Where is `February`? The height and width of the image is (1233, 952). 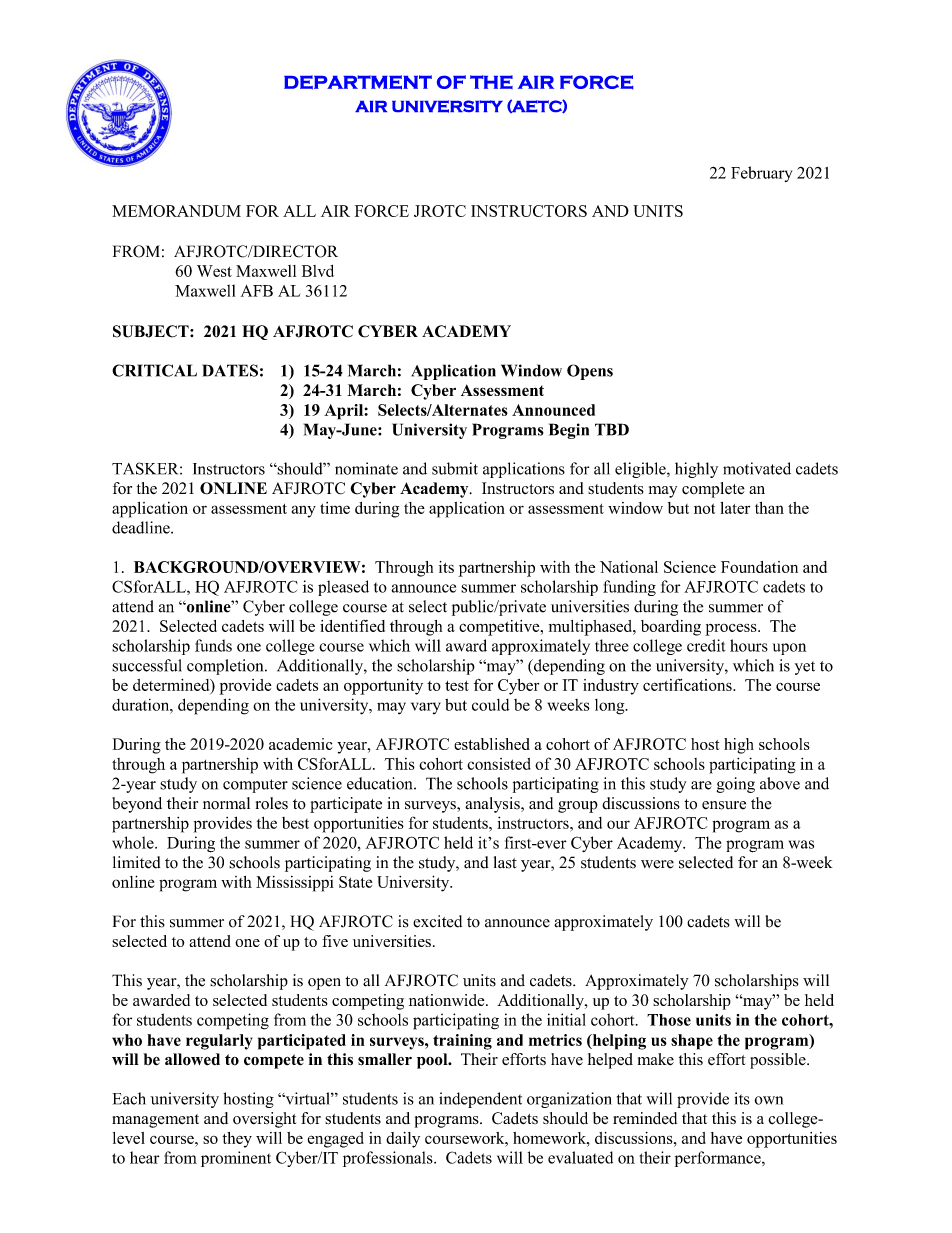
February is located at coordinates (761, 174).
